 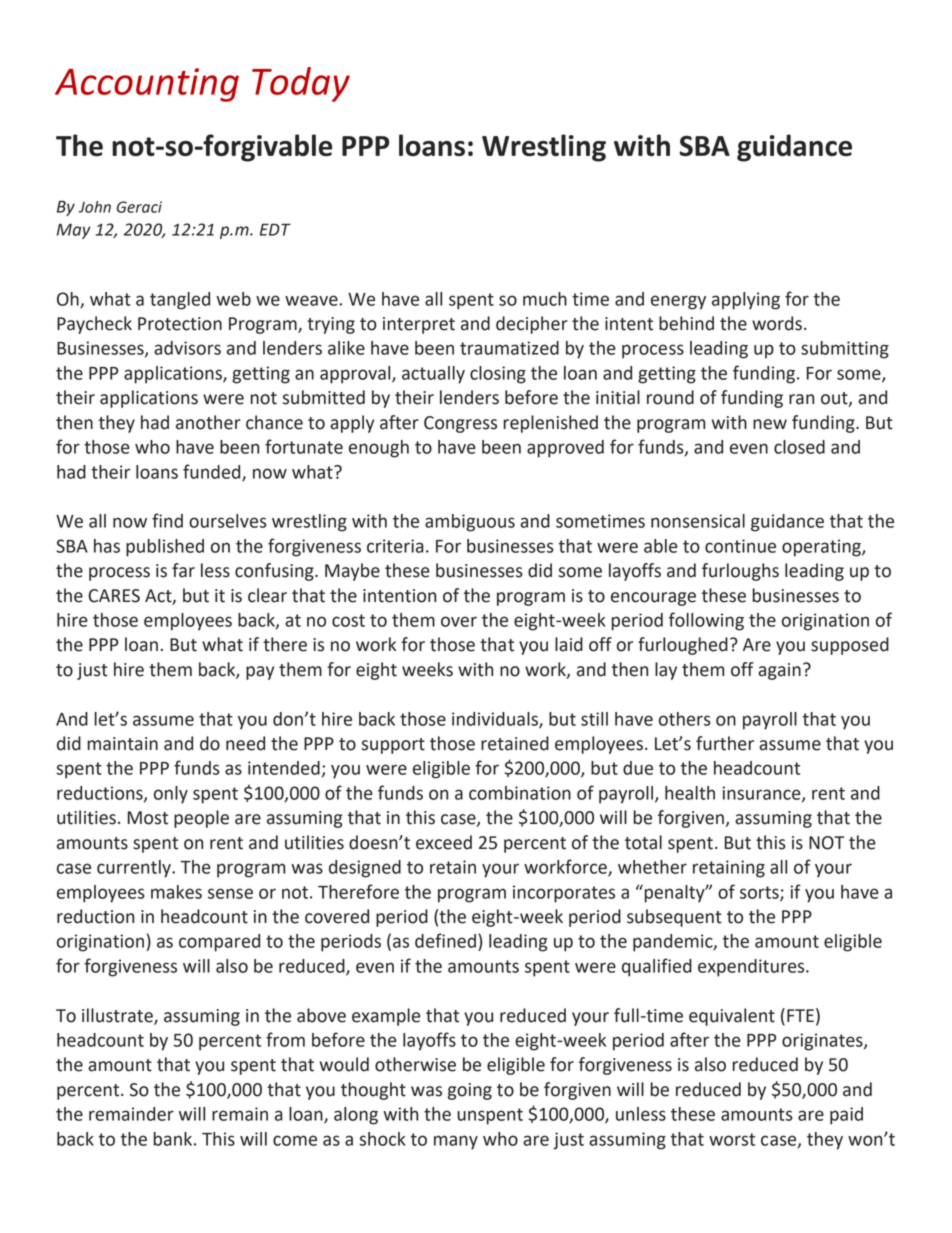 I want to click on new, so click(x=770, y=424).
